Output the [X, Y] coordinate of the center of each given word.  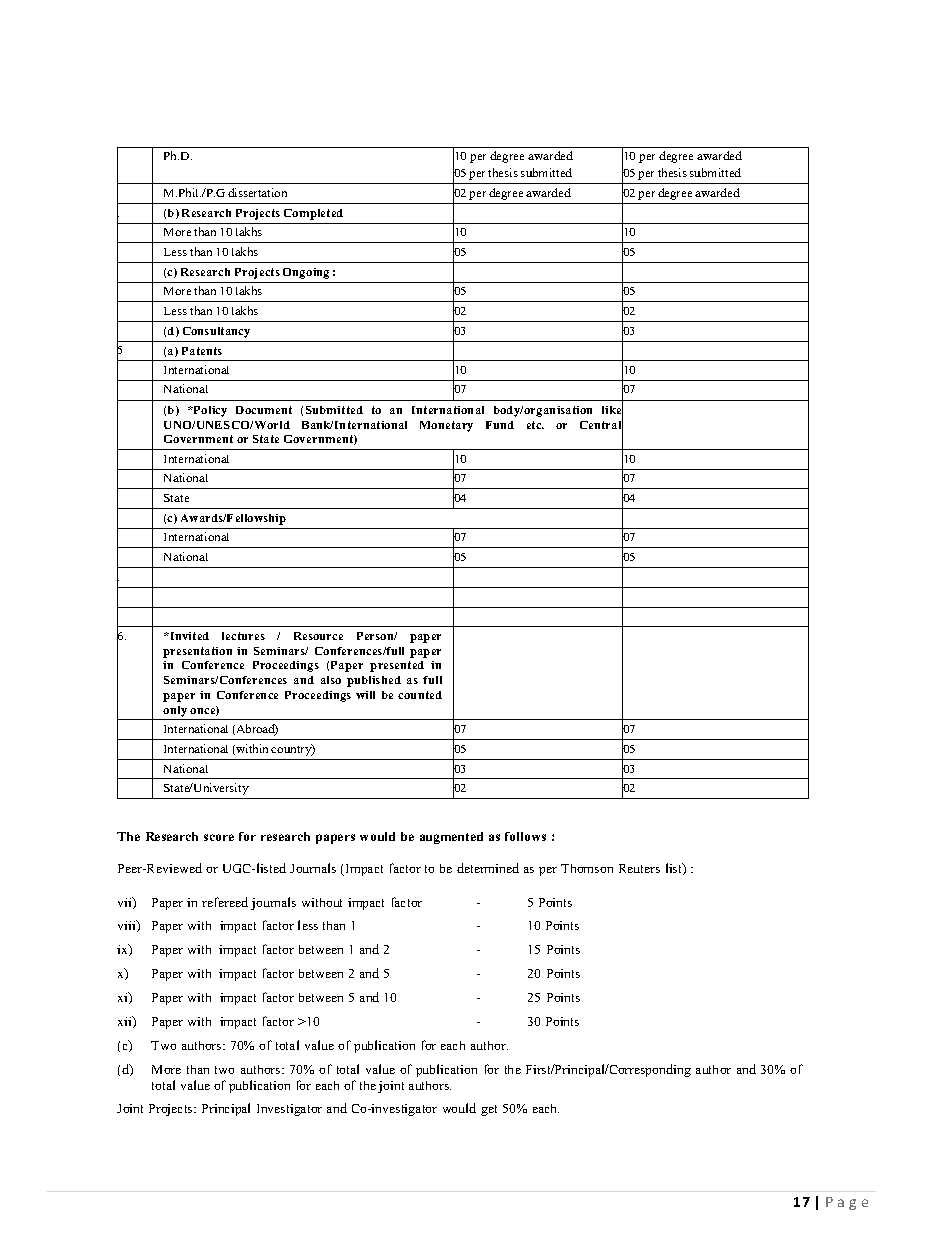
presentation [197, 652]
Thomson [587, 868]
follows [525, 836]
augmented [451, 838]
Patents [202, 351]
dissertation [257, 192]
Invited [188, 636]
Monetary [446, 426]
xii [126, 1022]
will [365, 695]
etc [535, 425]
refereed [225, 902]
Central [601, 425]
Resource [318, 636]
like [612, 410]
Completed [313, 214]
